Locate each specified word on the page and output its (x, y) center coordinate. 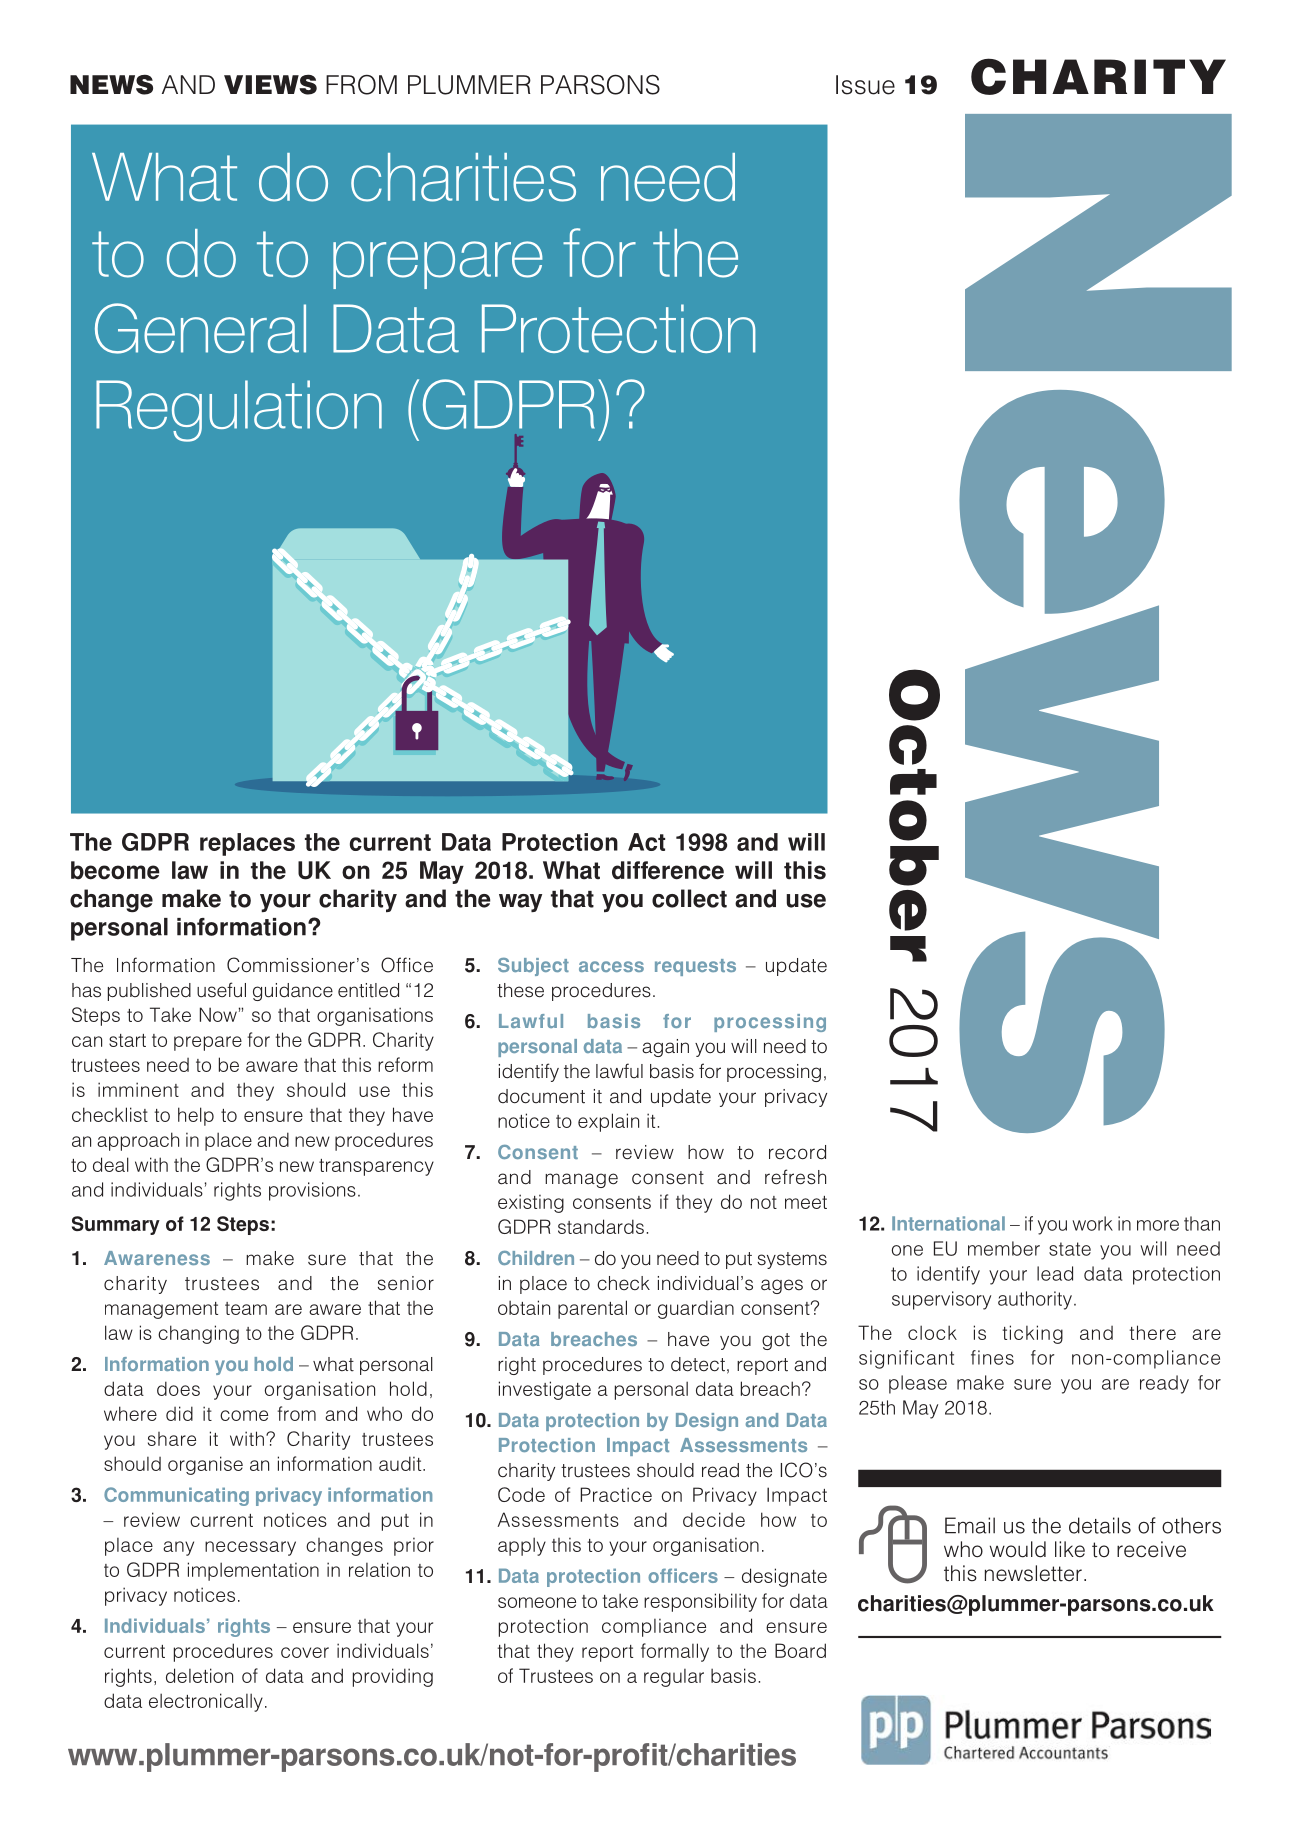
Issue (865, 85)
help (196, 1116)
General (200, 328)
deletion (199, 1675)
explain (608, 1122)
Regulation (239, 411)
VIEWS (270, 84)
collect (689, 898)
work (1092, 1223)
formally (675, 1652)
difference (668, 870)
